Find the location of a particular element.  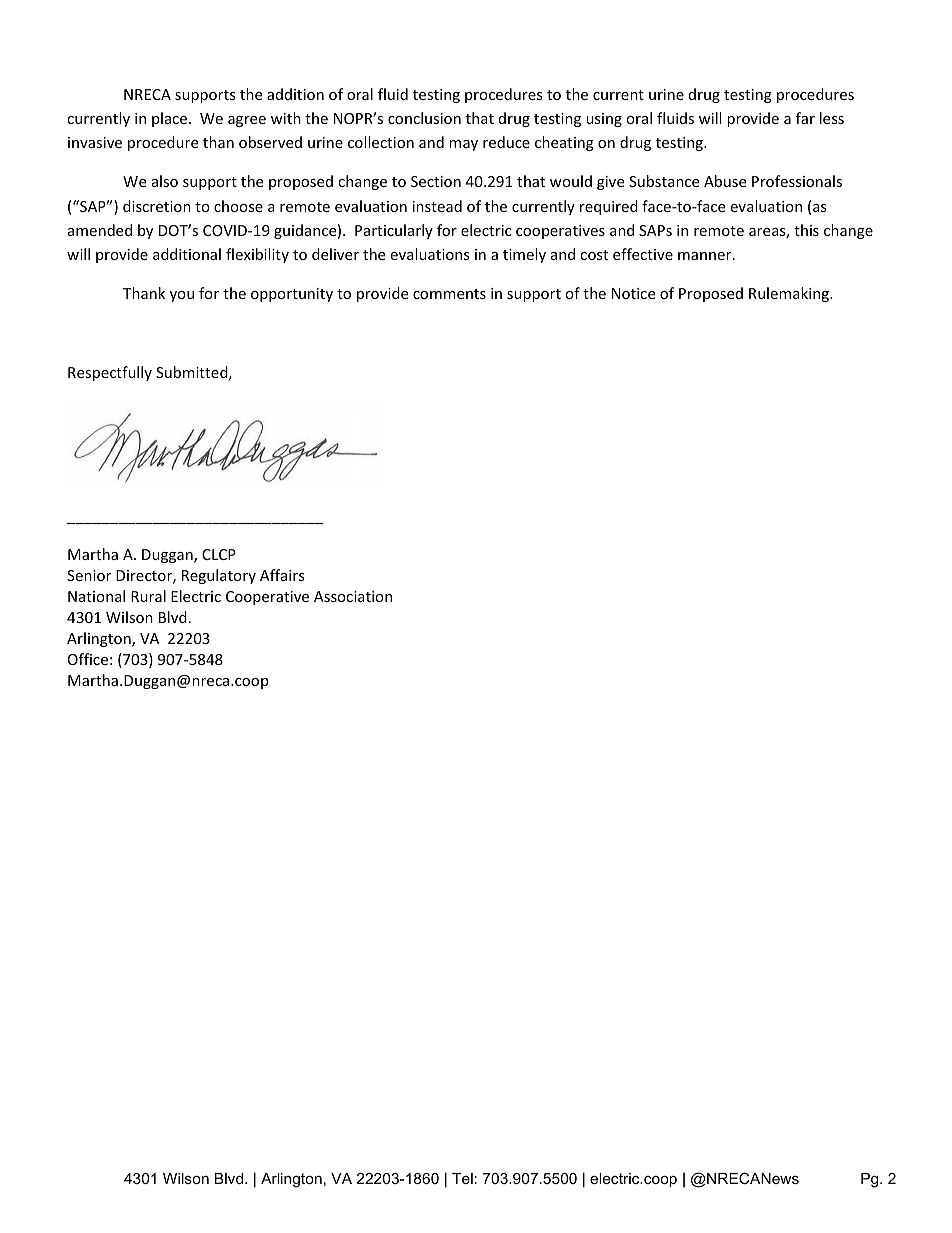

Affairs is located at coordinates (282, 575).
